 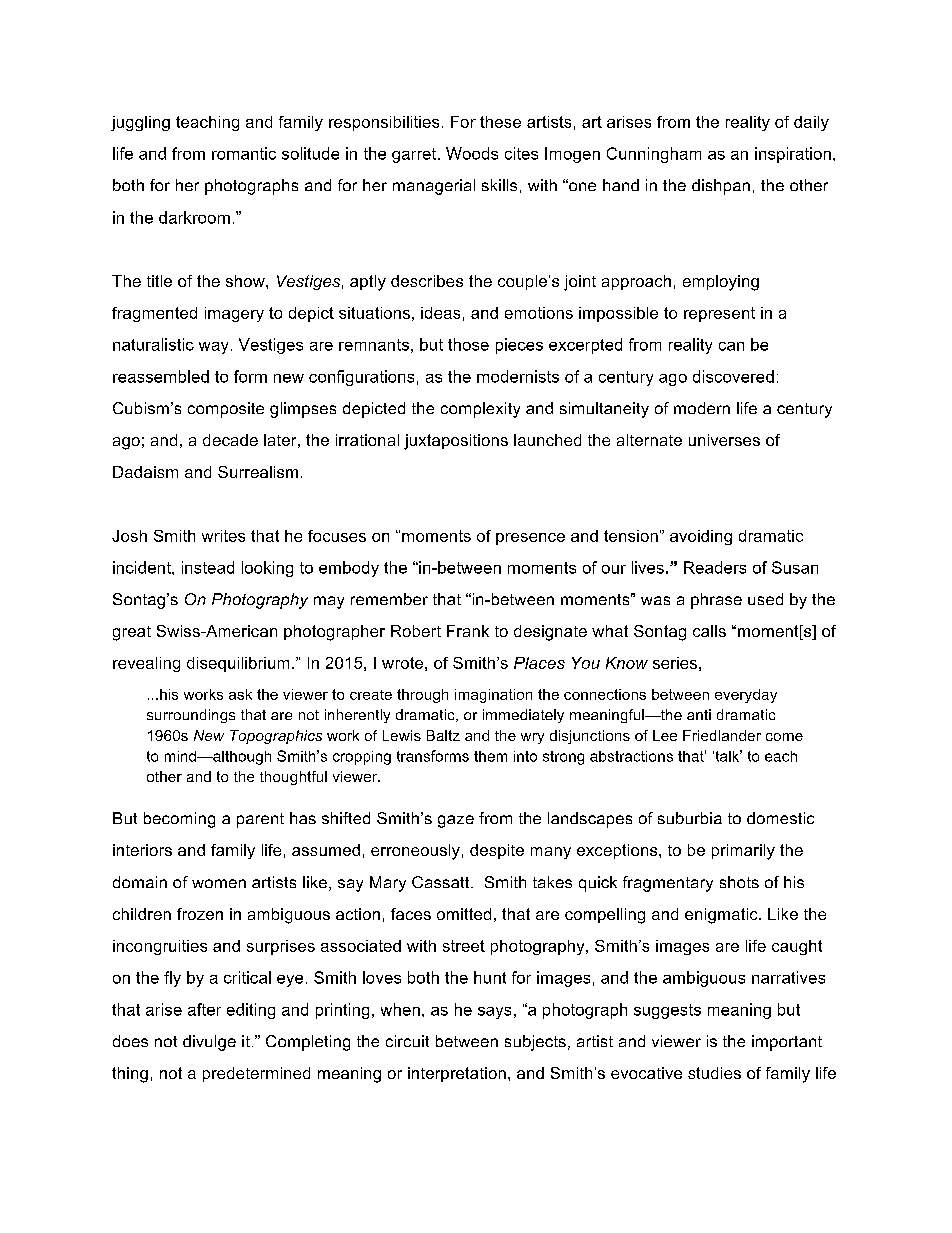 I want to click on dishpan, so click(x=721, y=187).
